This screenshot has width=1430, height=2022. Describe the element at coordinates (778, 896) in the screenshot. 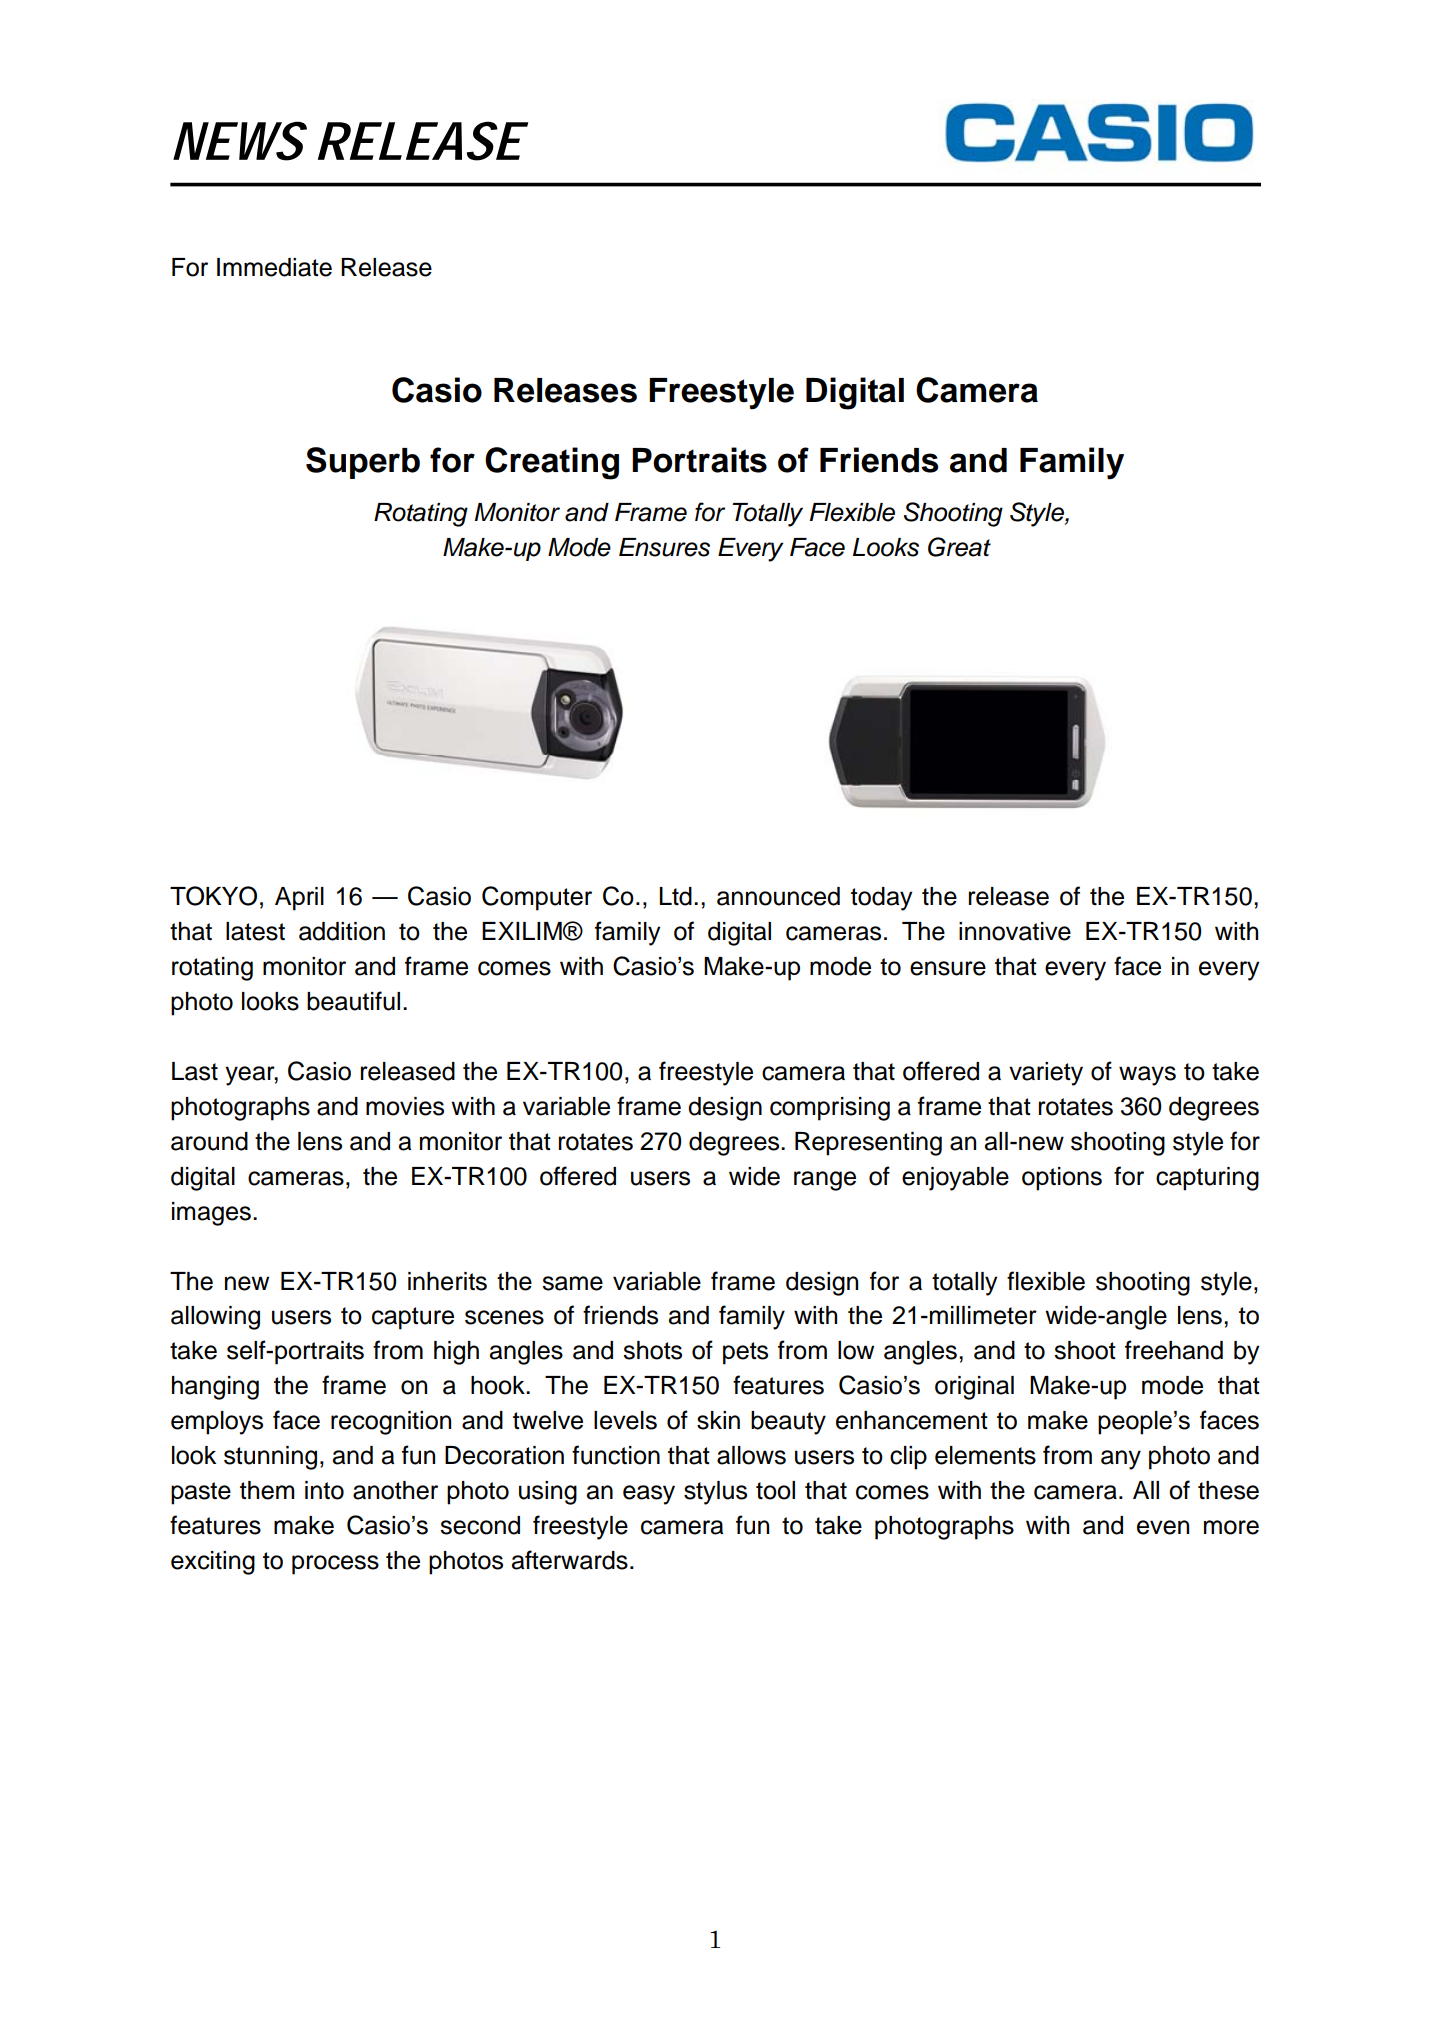

I see `announced` at that location.
